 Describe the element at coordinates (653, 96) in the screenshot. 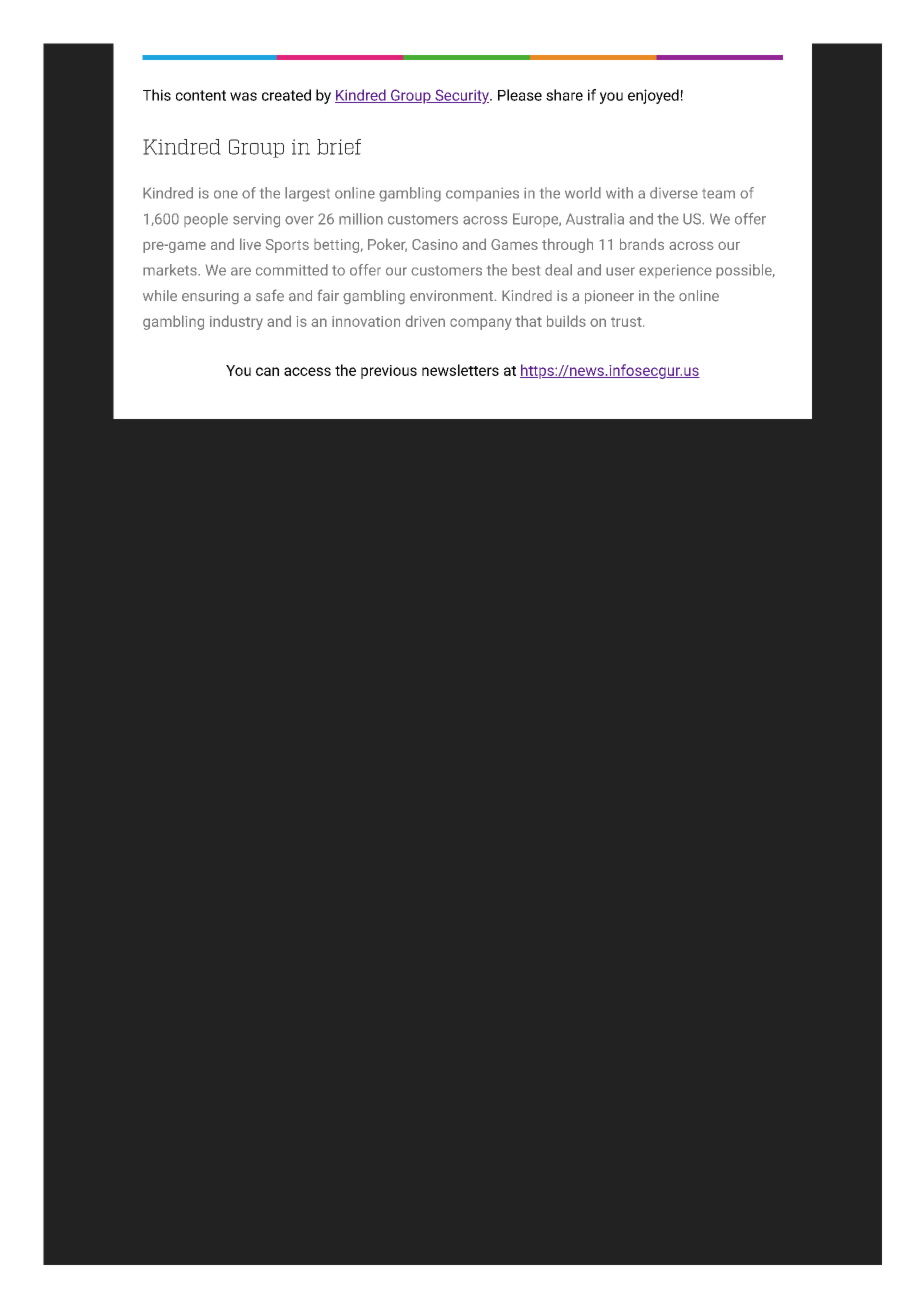

I see `enjoyed` at that location.
